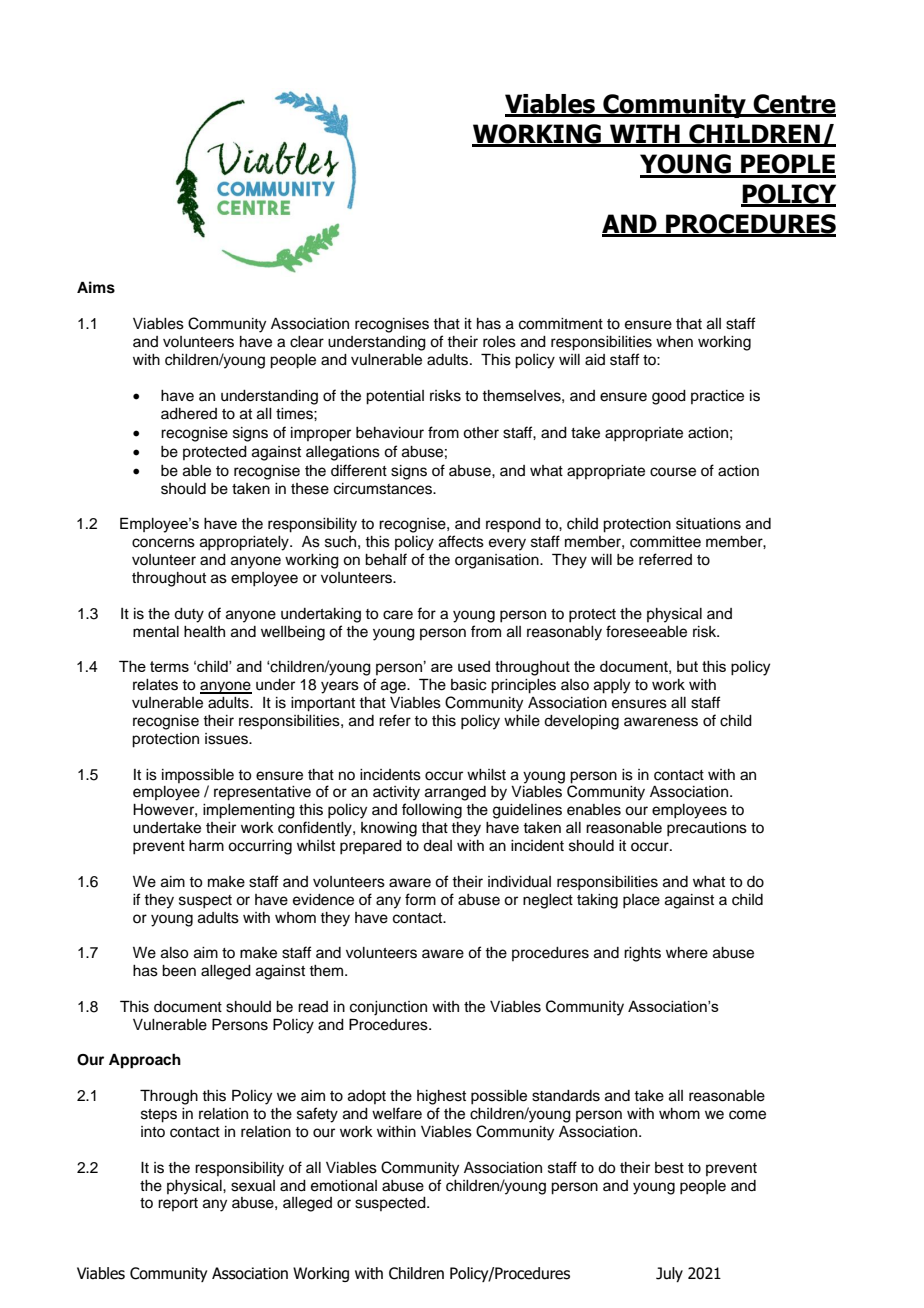  Describe the element at coordinates (155, 685) in the screenshot. I see `relates` at that location.
